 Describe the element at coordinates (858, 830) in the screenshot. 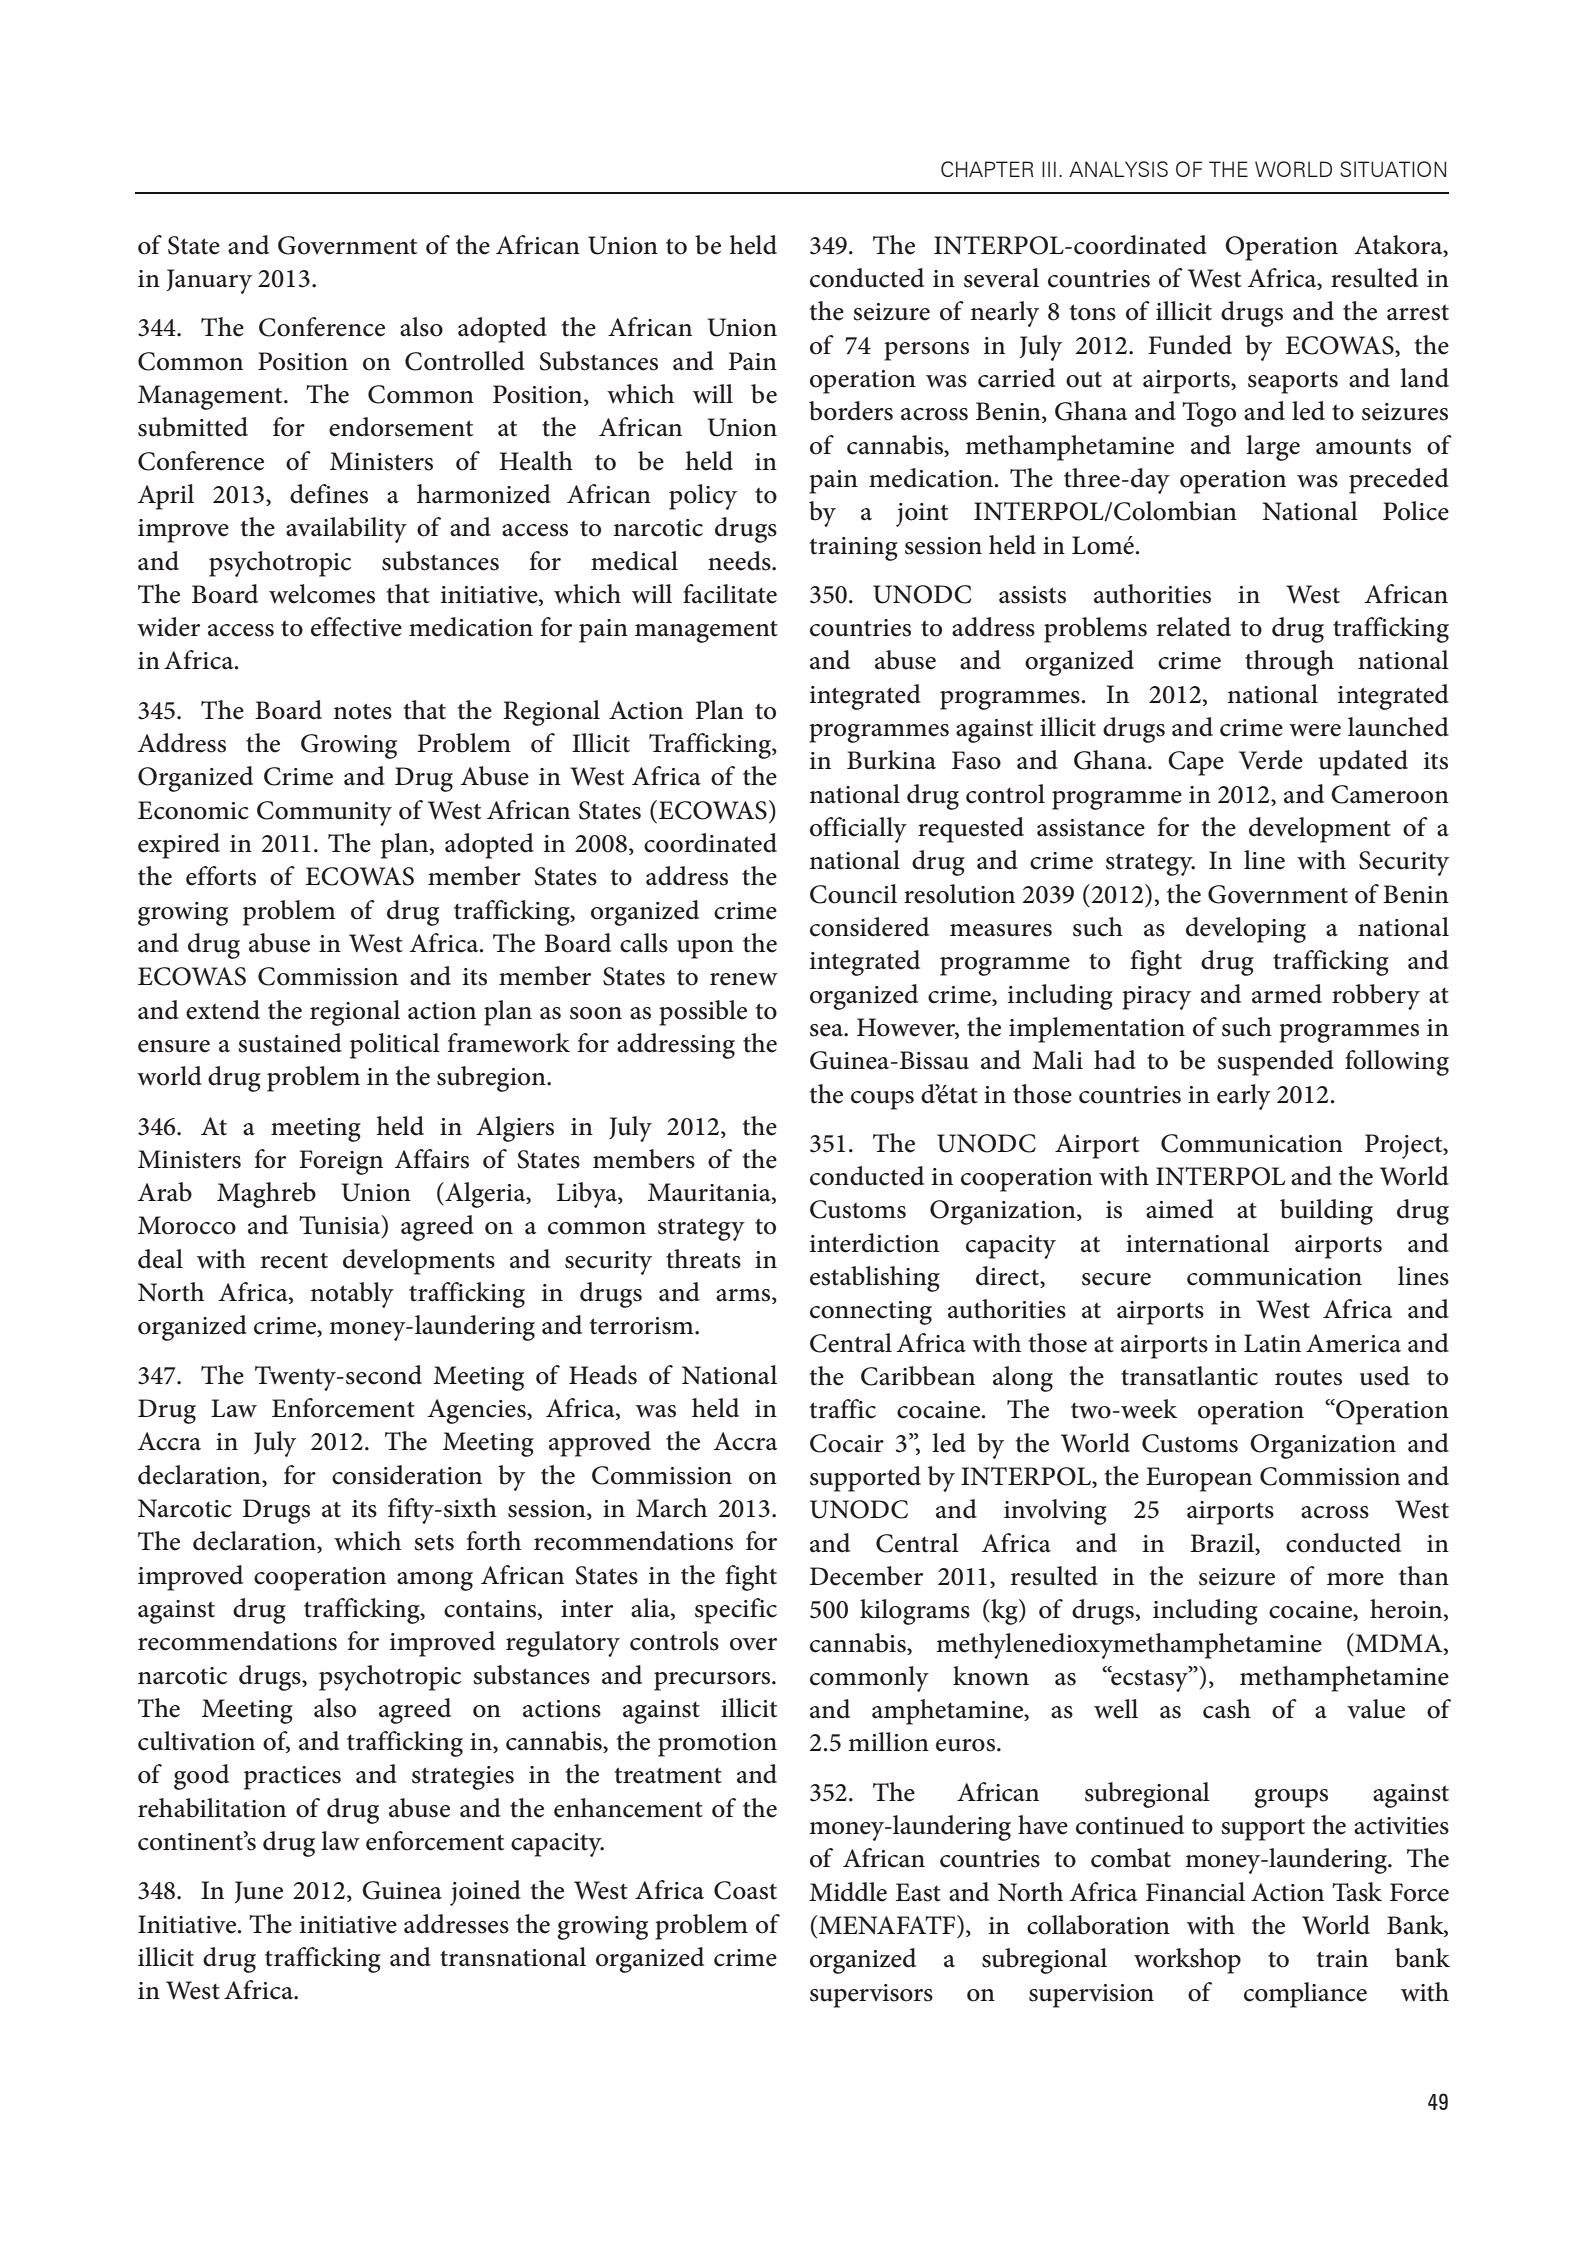

I see `officially` at that location.
